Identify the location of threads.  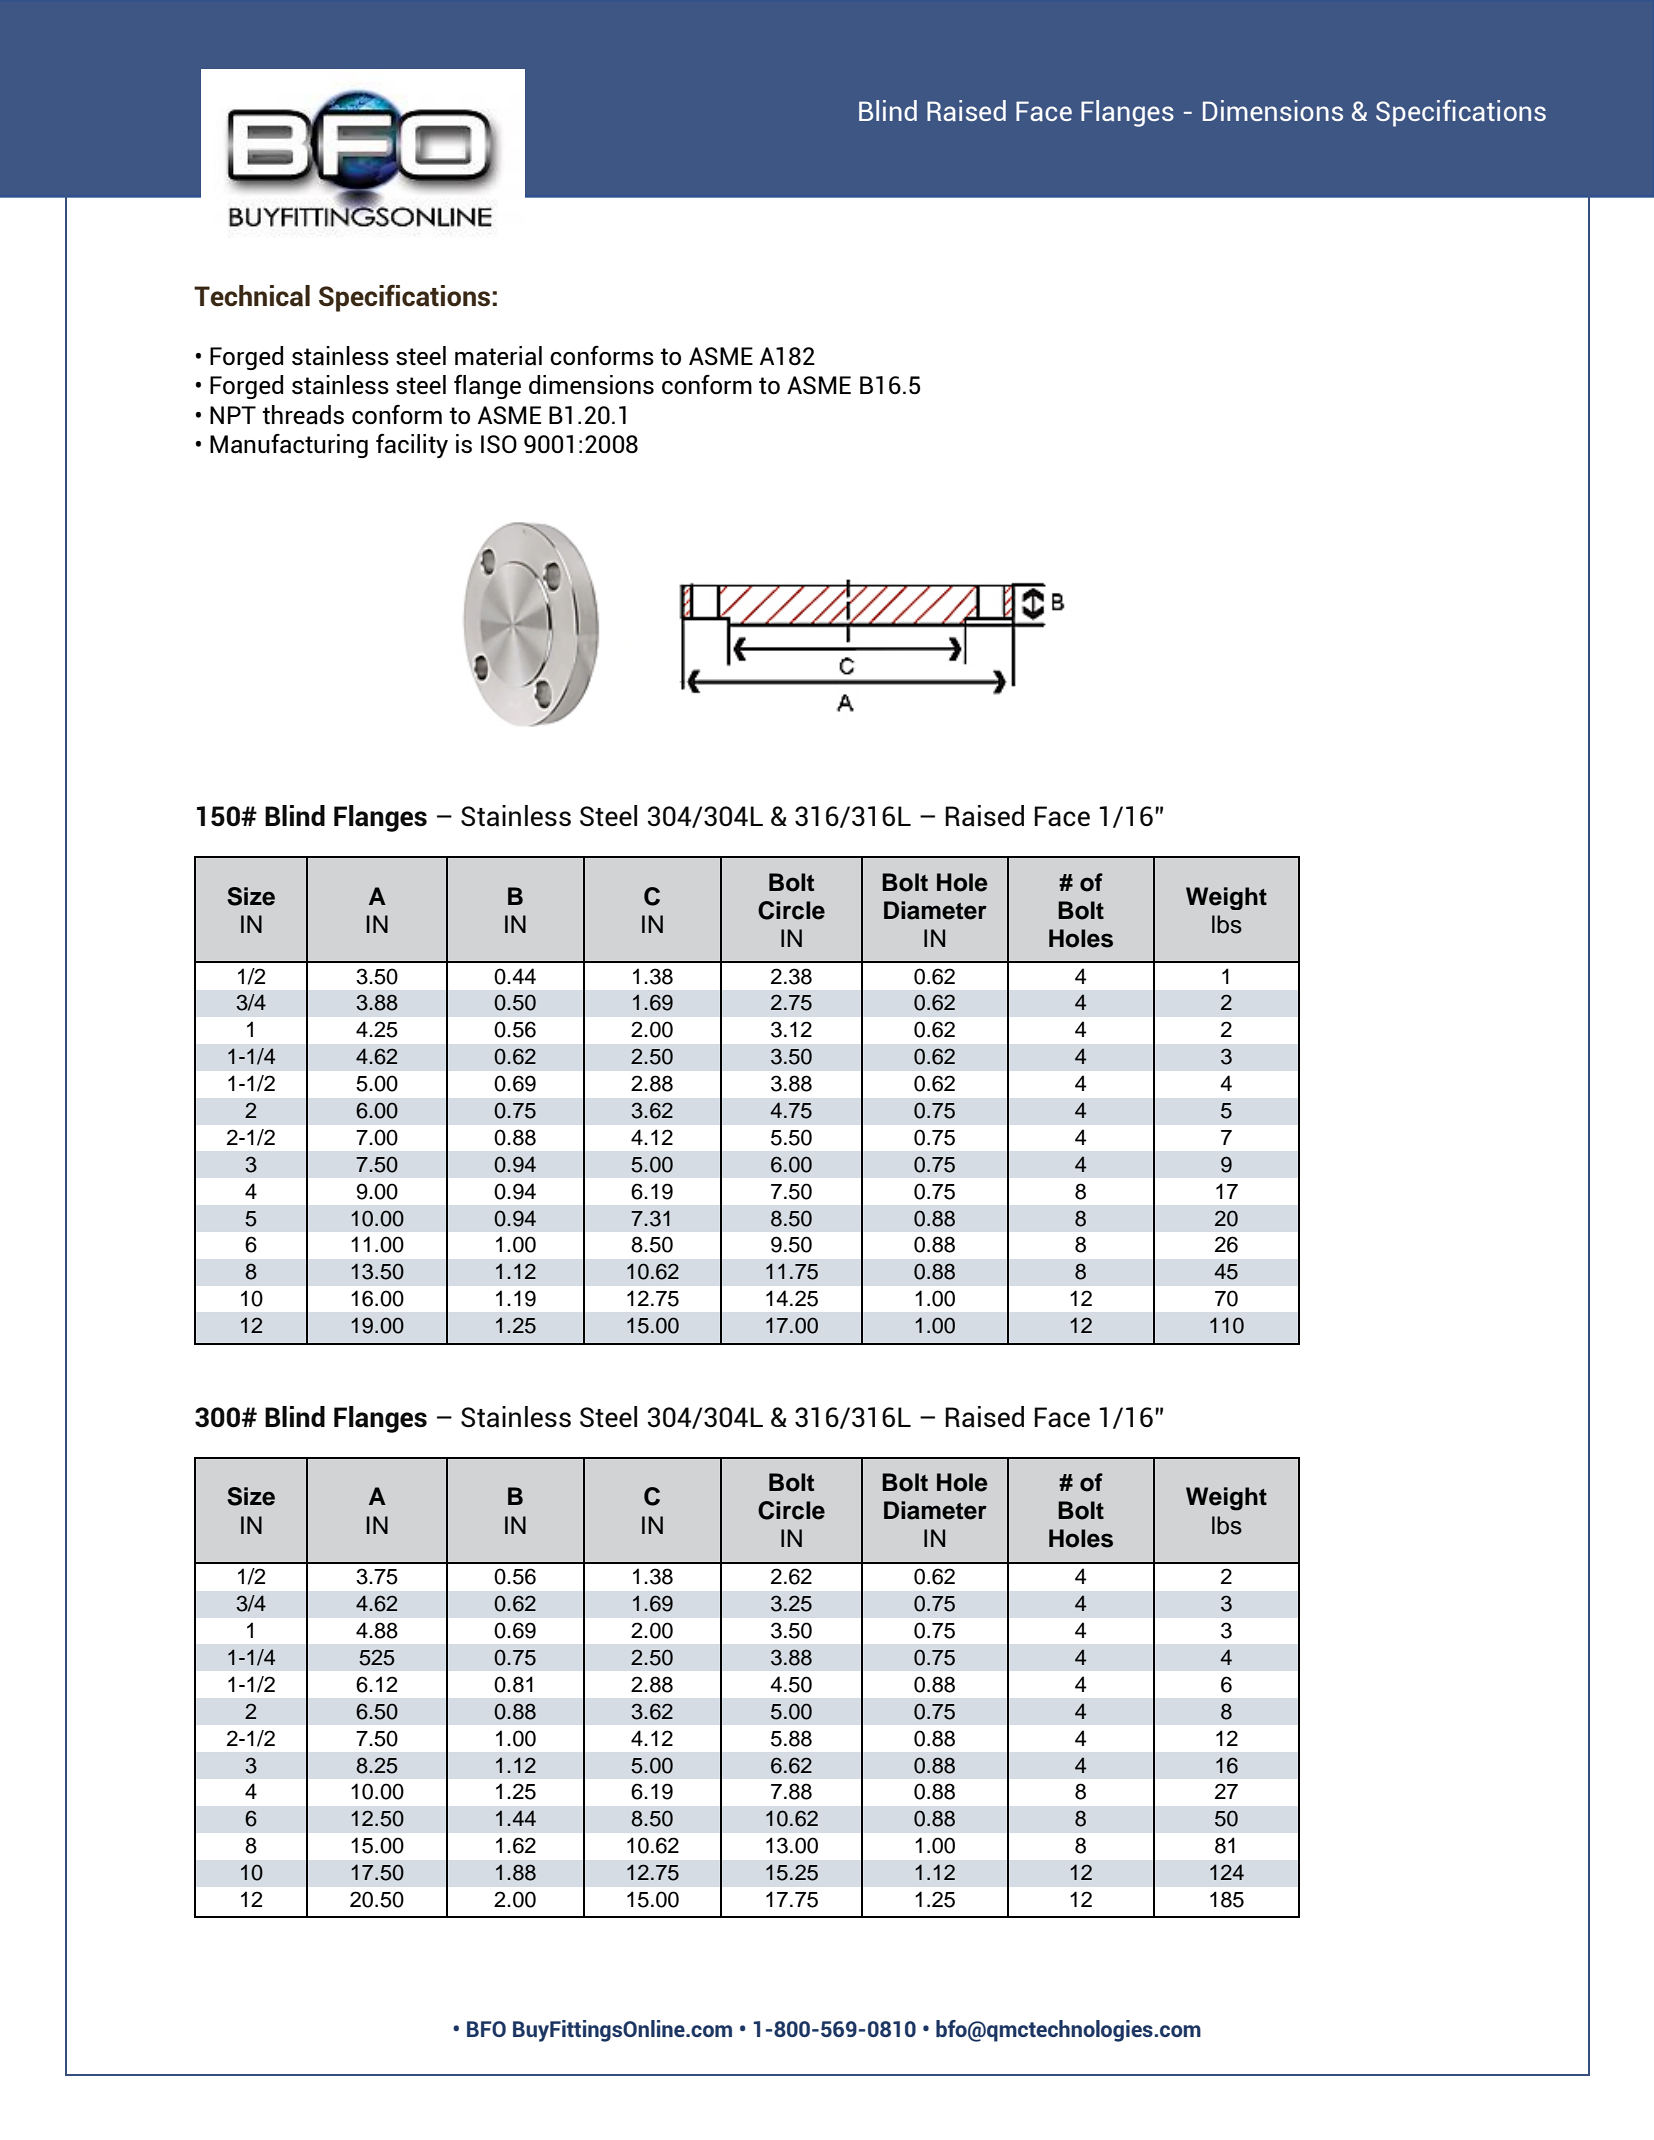
(303, 415).
